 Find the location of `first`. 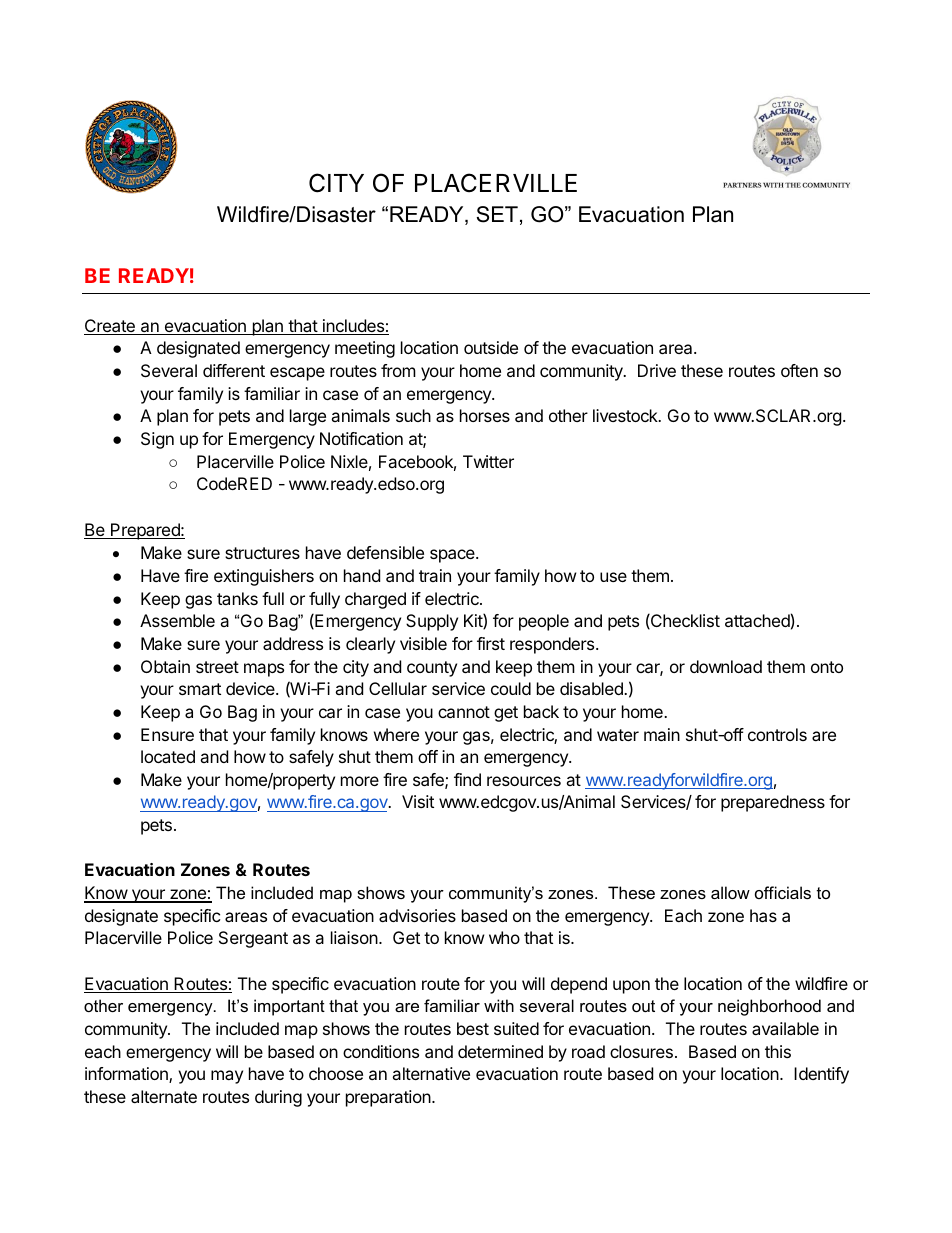

first is located at coordinates (491, 643).
